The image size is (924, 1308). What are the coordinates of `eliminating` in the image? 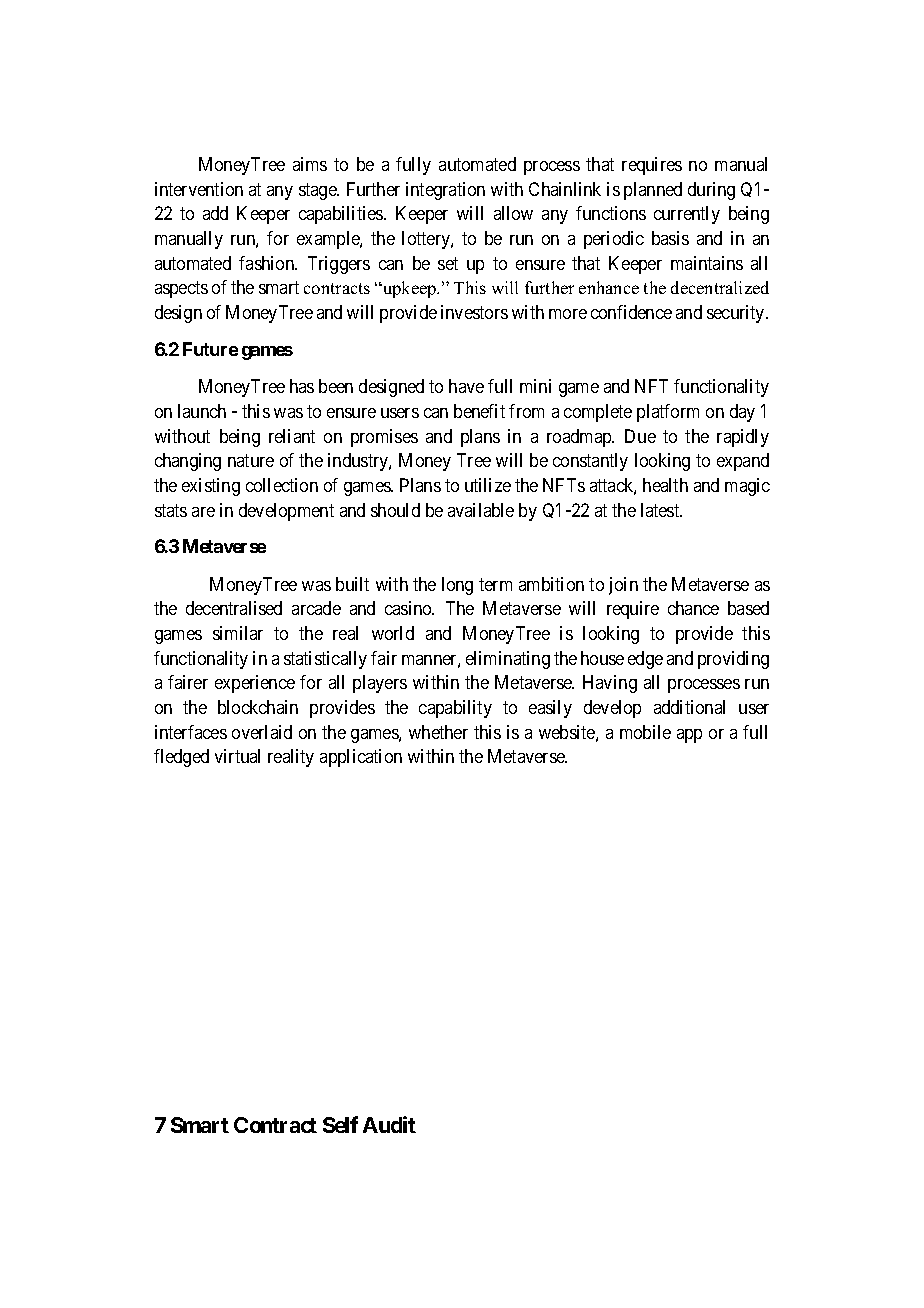 It's located at (508, 660).
